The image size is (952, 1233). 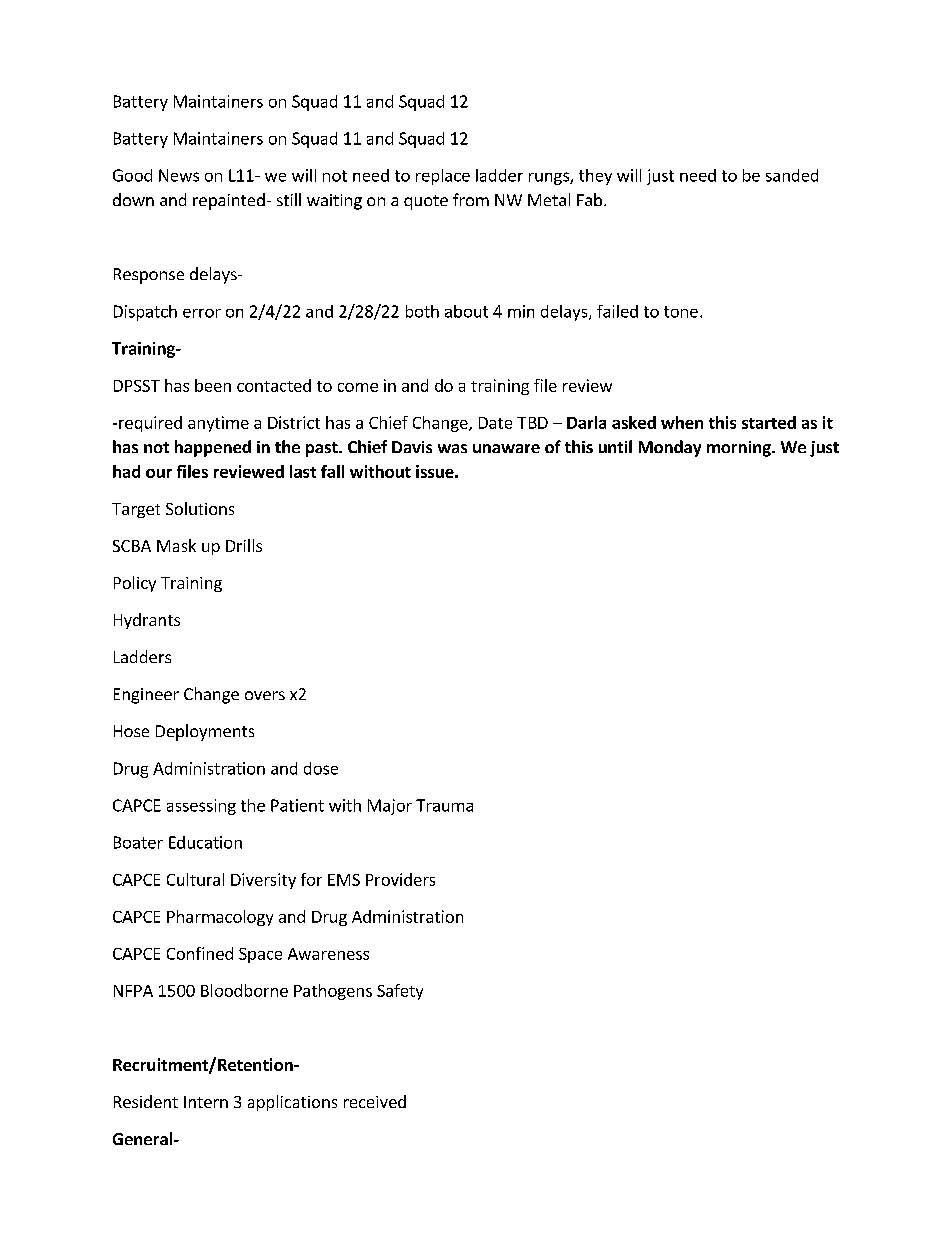 I want to click on News, so click(x=179, y=175).
